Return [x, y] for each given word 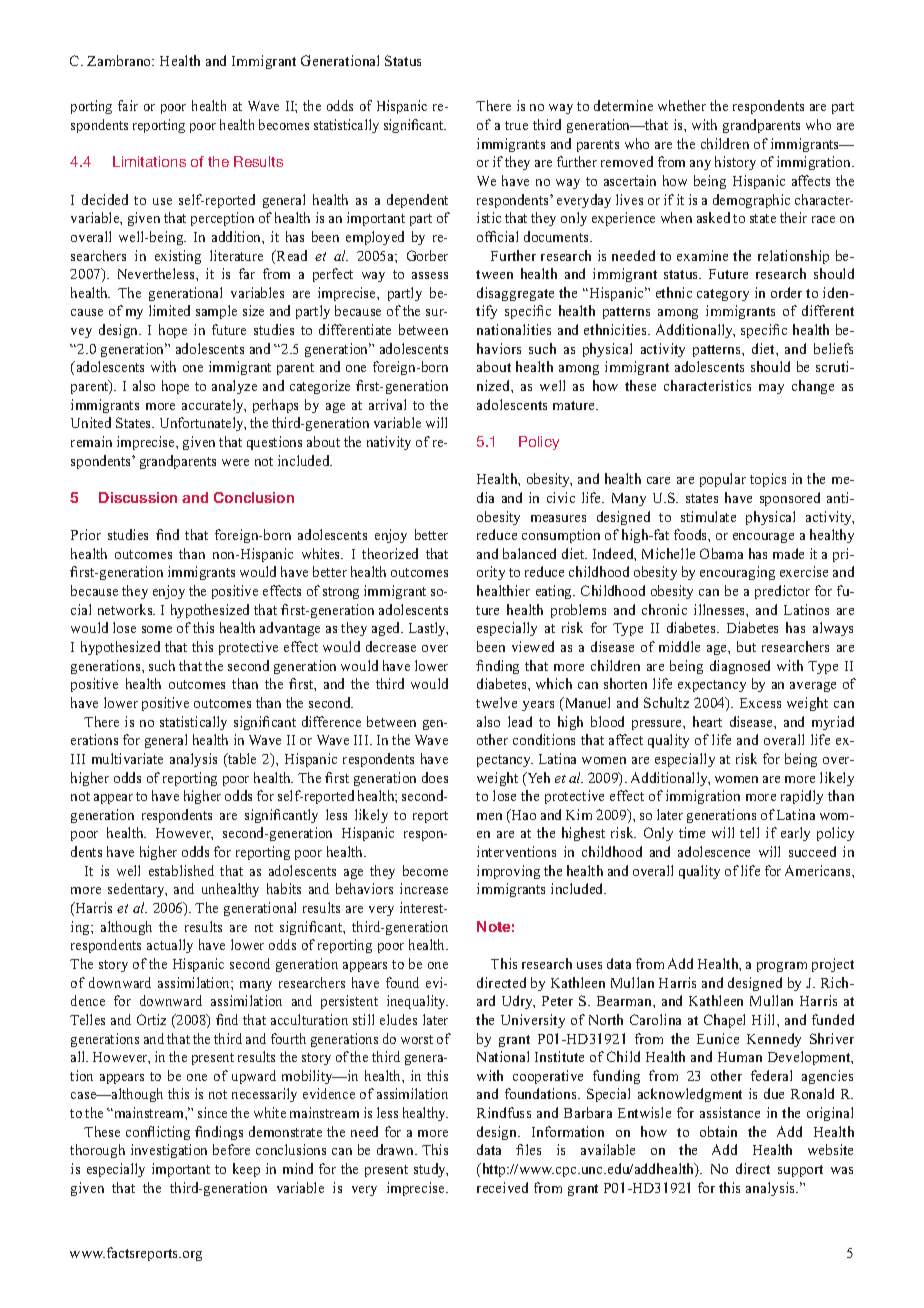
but [746, 646]
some [157, 629]
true [516, 125]
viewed [533, 646]
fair [128, 105]
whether [682, 105]
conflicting [158, 1133]
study [431, 1170]
